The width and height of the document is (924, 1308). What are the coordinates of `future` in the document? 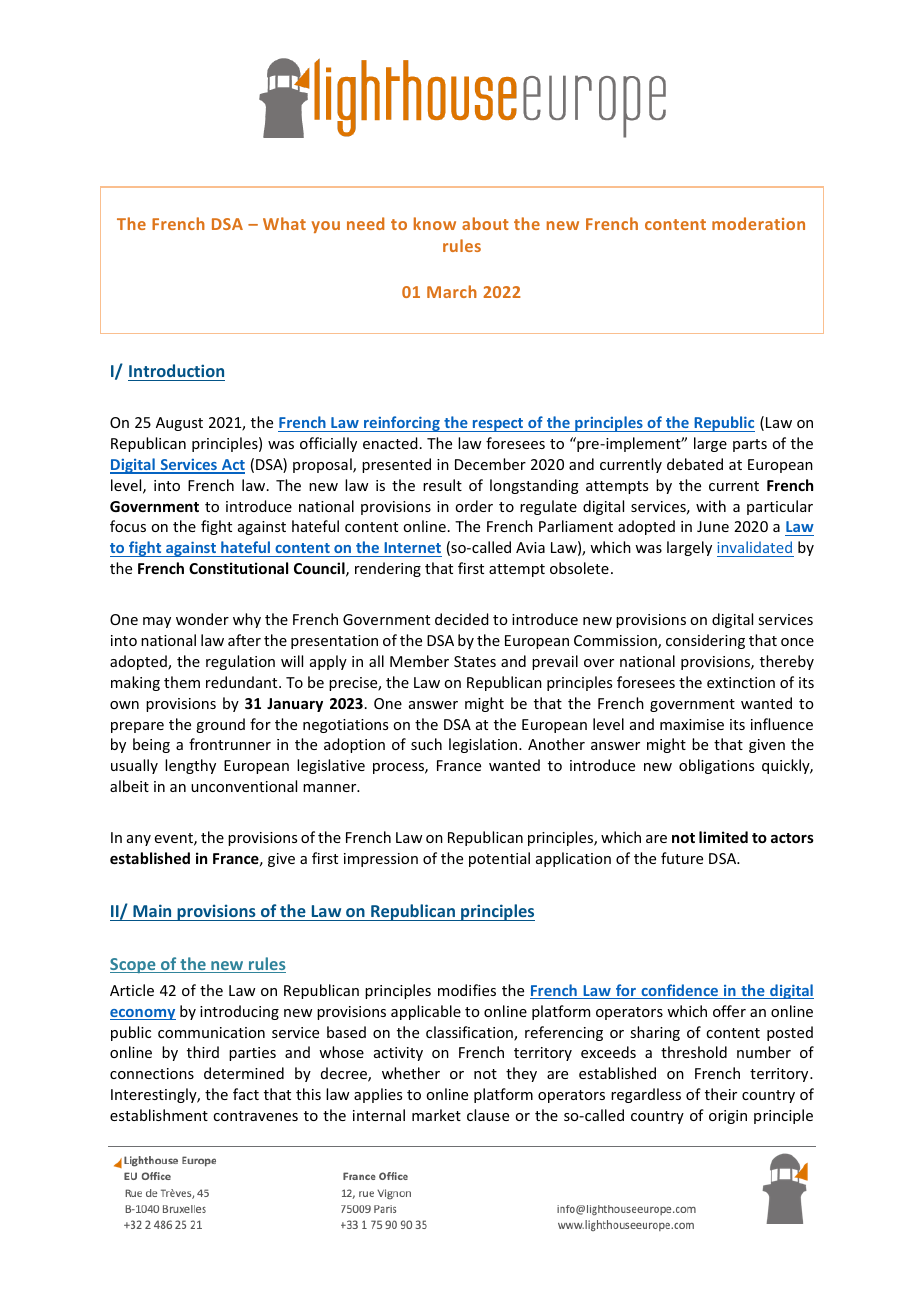 It's located at (682, 858).
